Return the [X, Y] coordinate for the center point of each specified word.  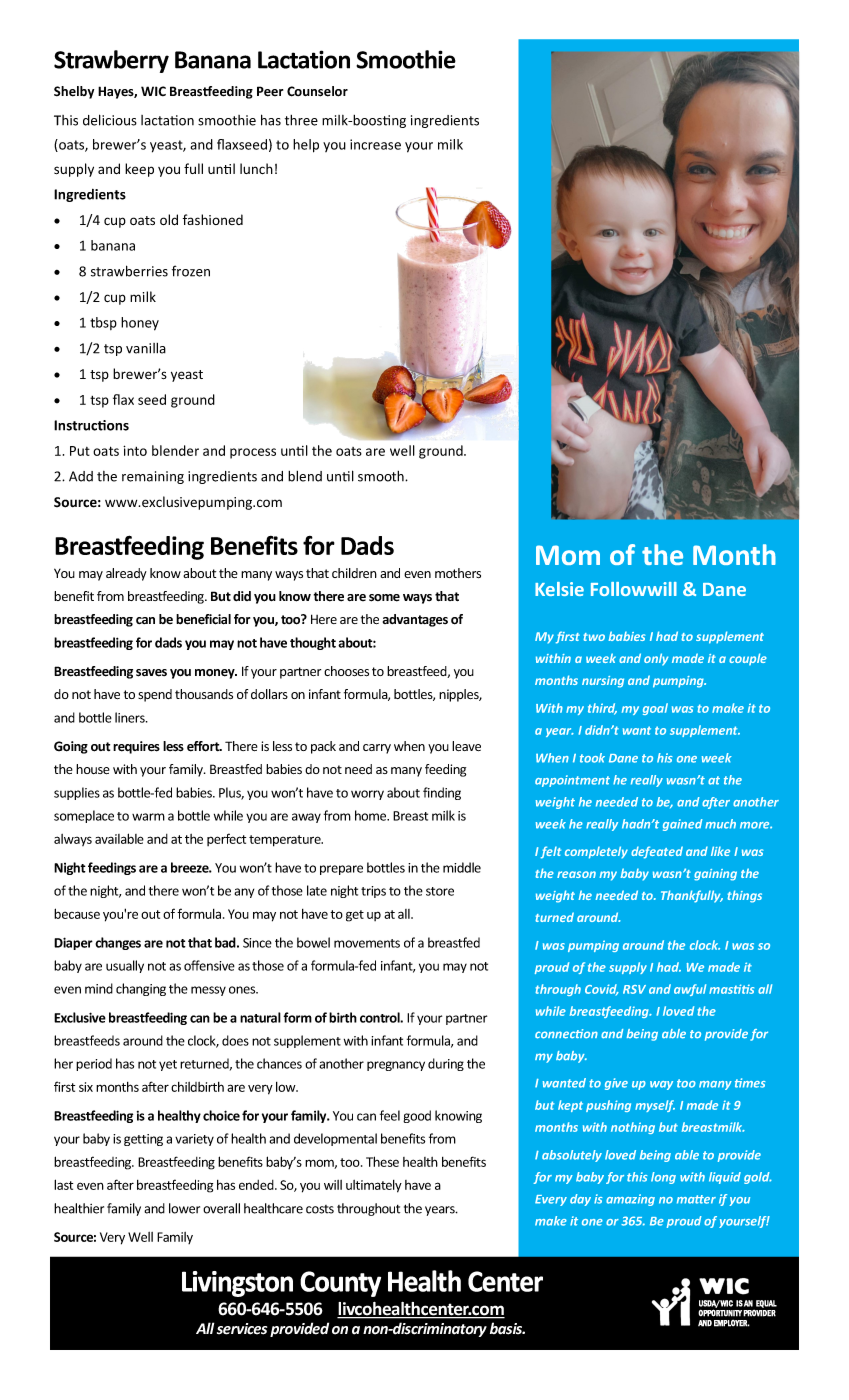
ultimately [374, 1186]
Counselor [317, 91]
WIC [153, 91]
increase [375, 144]
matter [696, 1199]
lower [184, 1208]
